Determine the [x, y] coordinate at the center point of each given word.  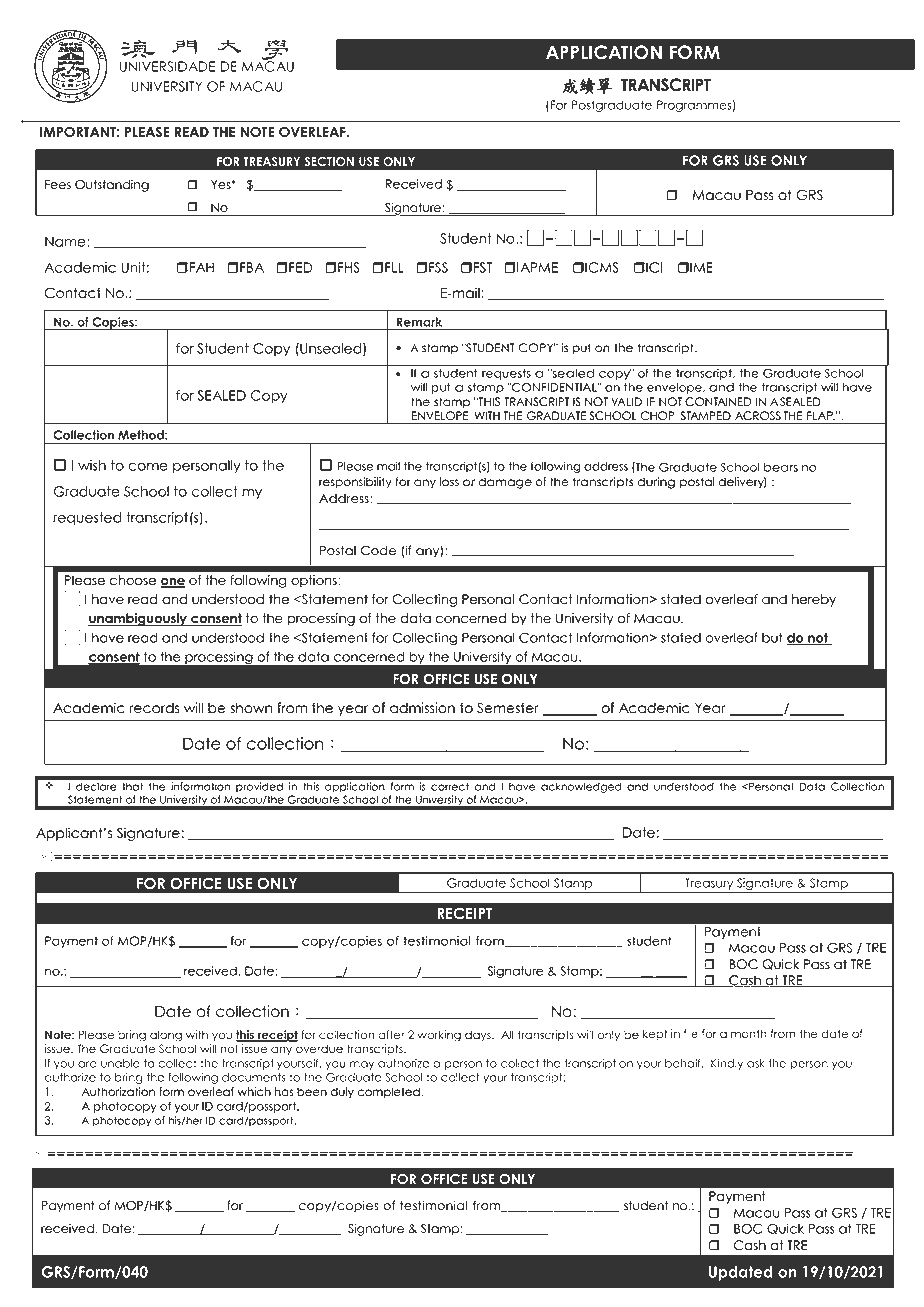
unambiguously [139, 619]
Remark [419, 322]
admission [422, 708]
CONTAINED [718, 402]
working [439, 1036]
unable [120, 1063]
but [772, 638]
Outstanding [112, 185]
